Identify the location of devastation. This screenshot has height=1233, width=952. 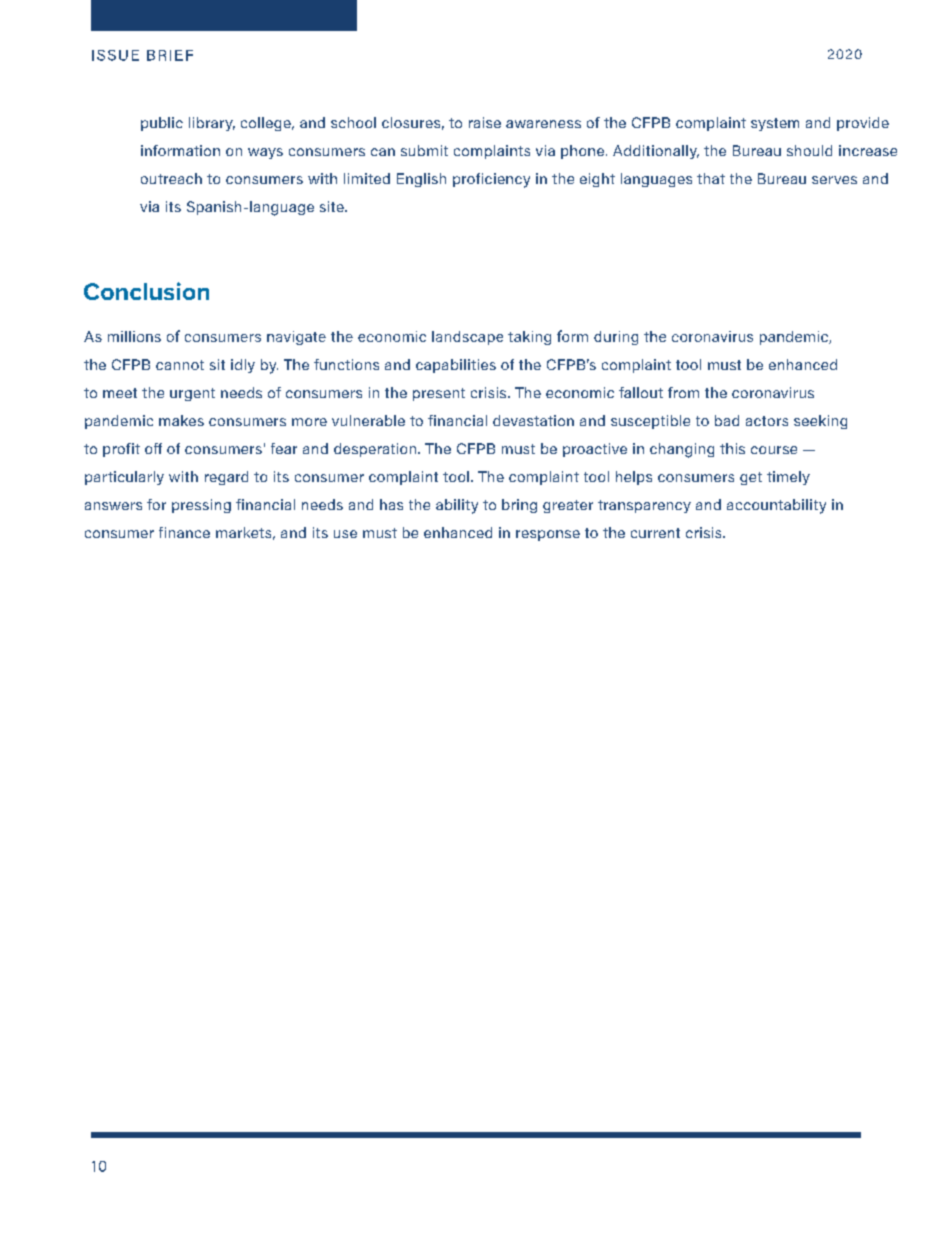
(533, 420).
